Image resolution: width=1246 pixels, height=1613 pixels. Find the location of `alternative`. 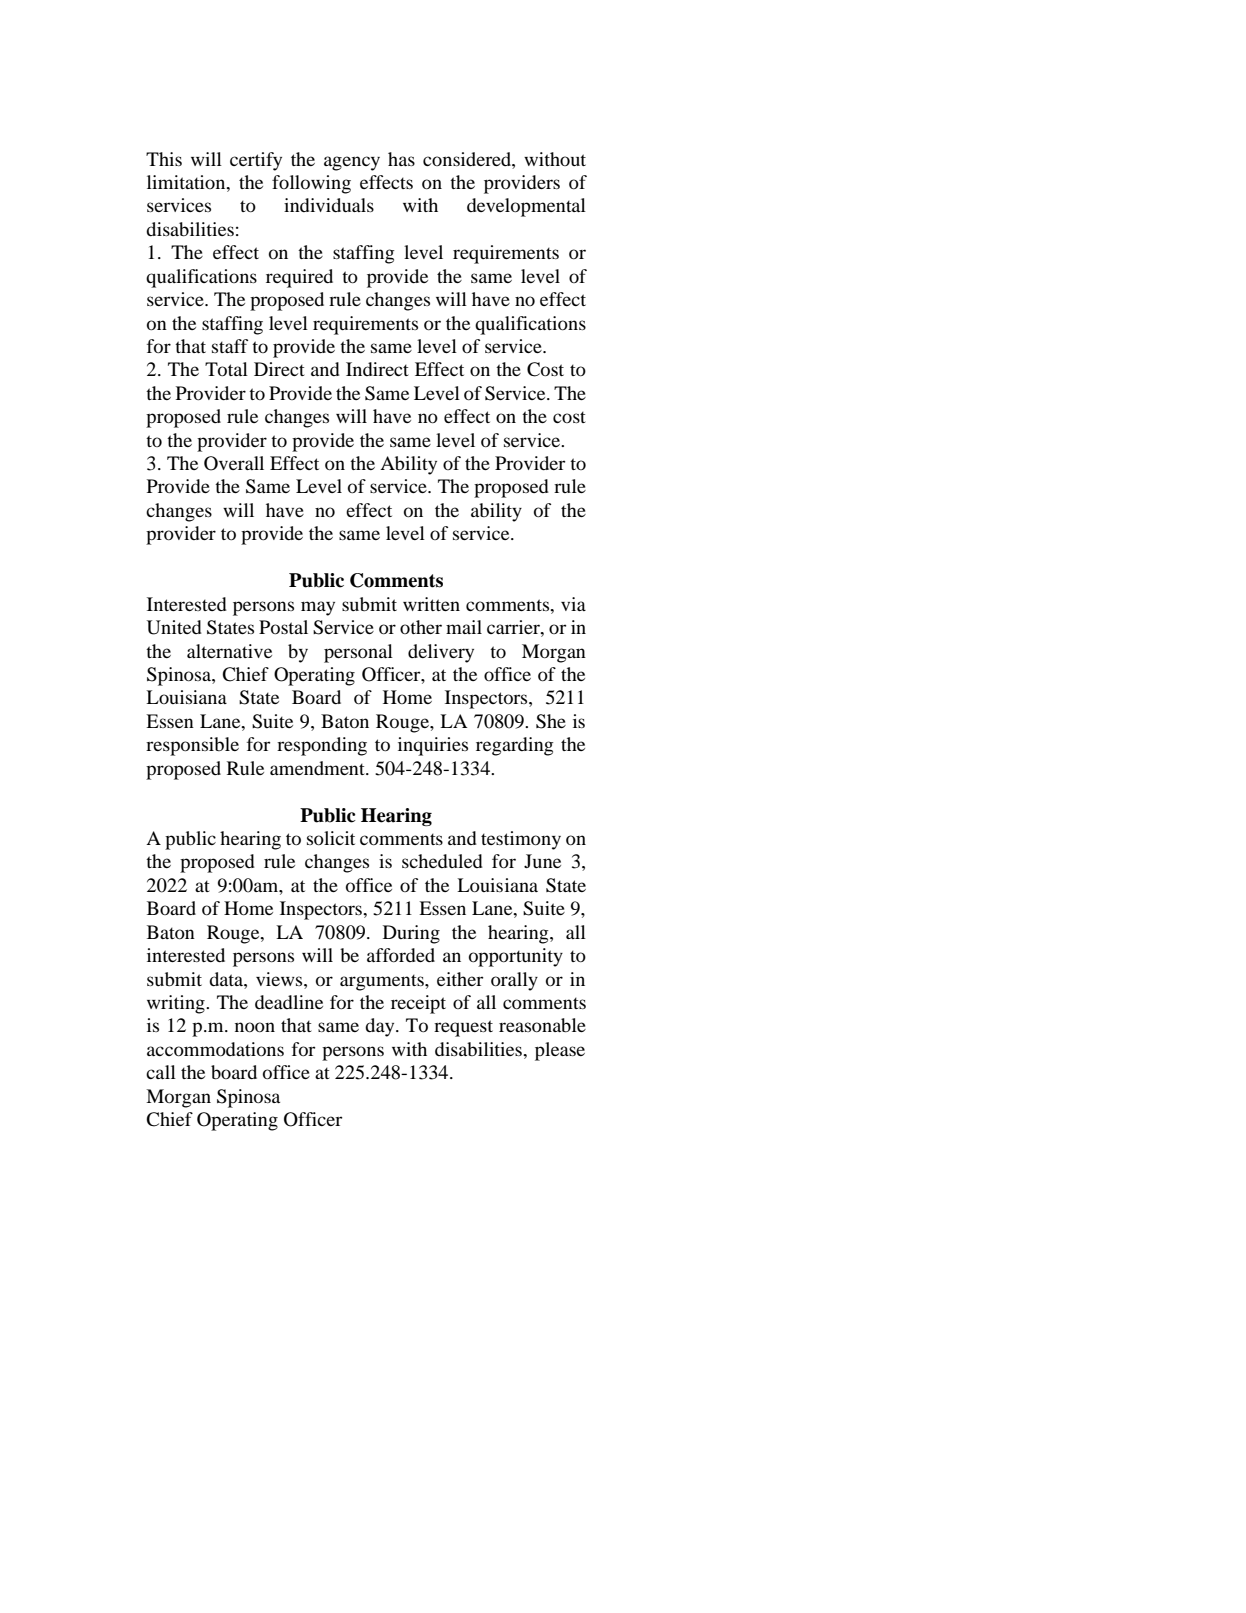

alternative is located at coordinates (229, 651).
